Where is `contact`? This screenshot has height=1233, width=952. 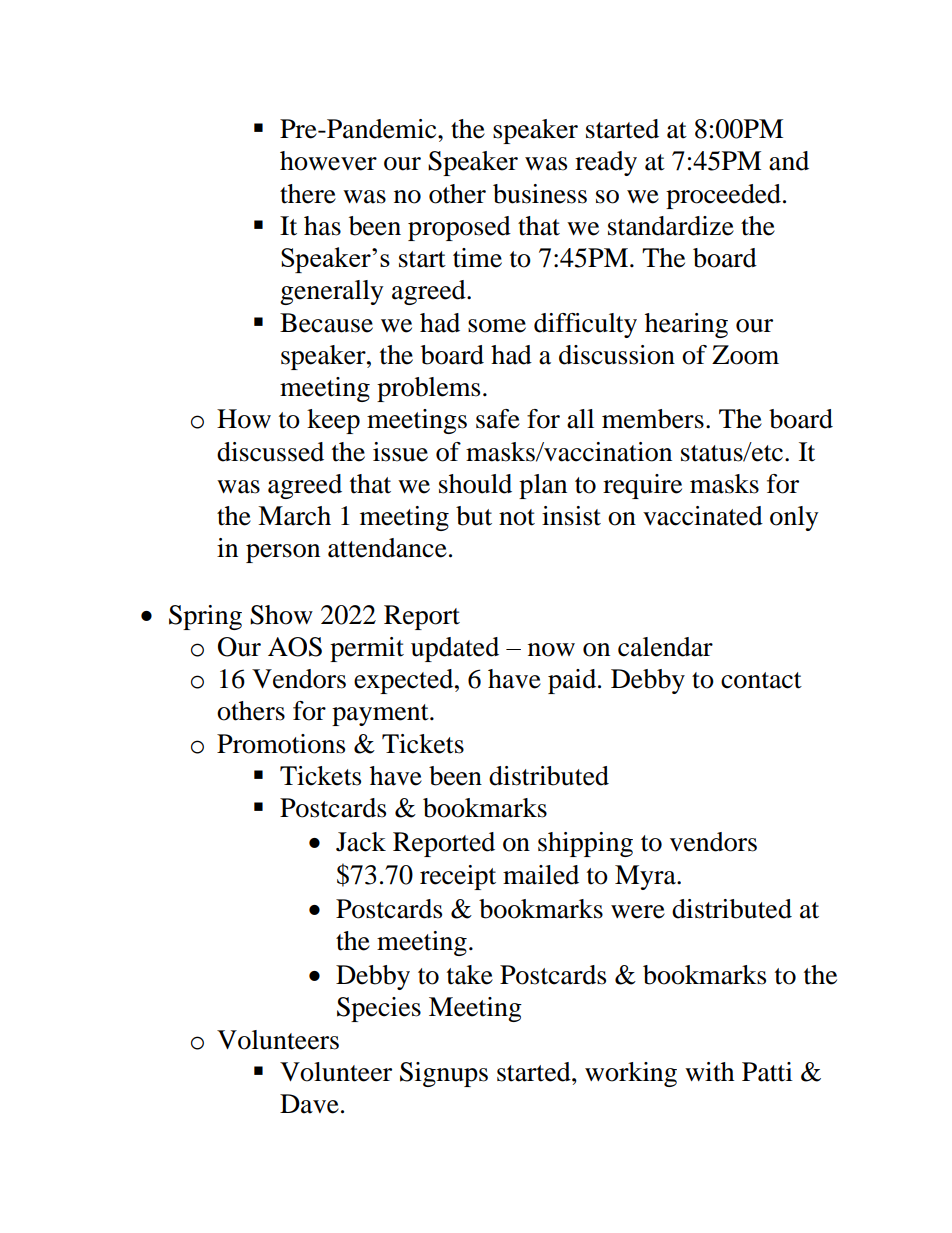
contact is located at coordinates (761, 680).
